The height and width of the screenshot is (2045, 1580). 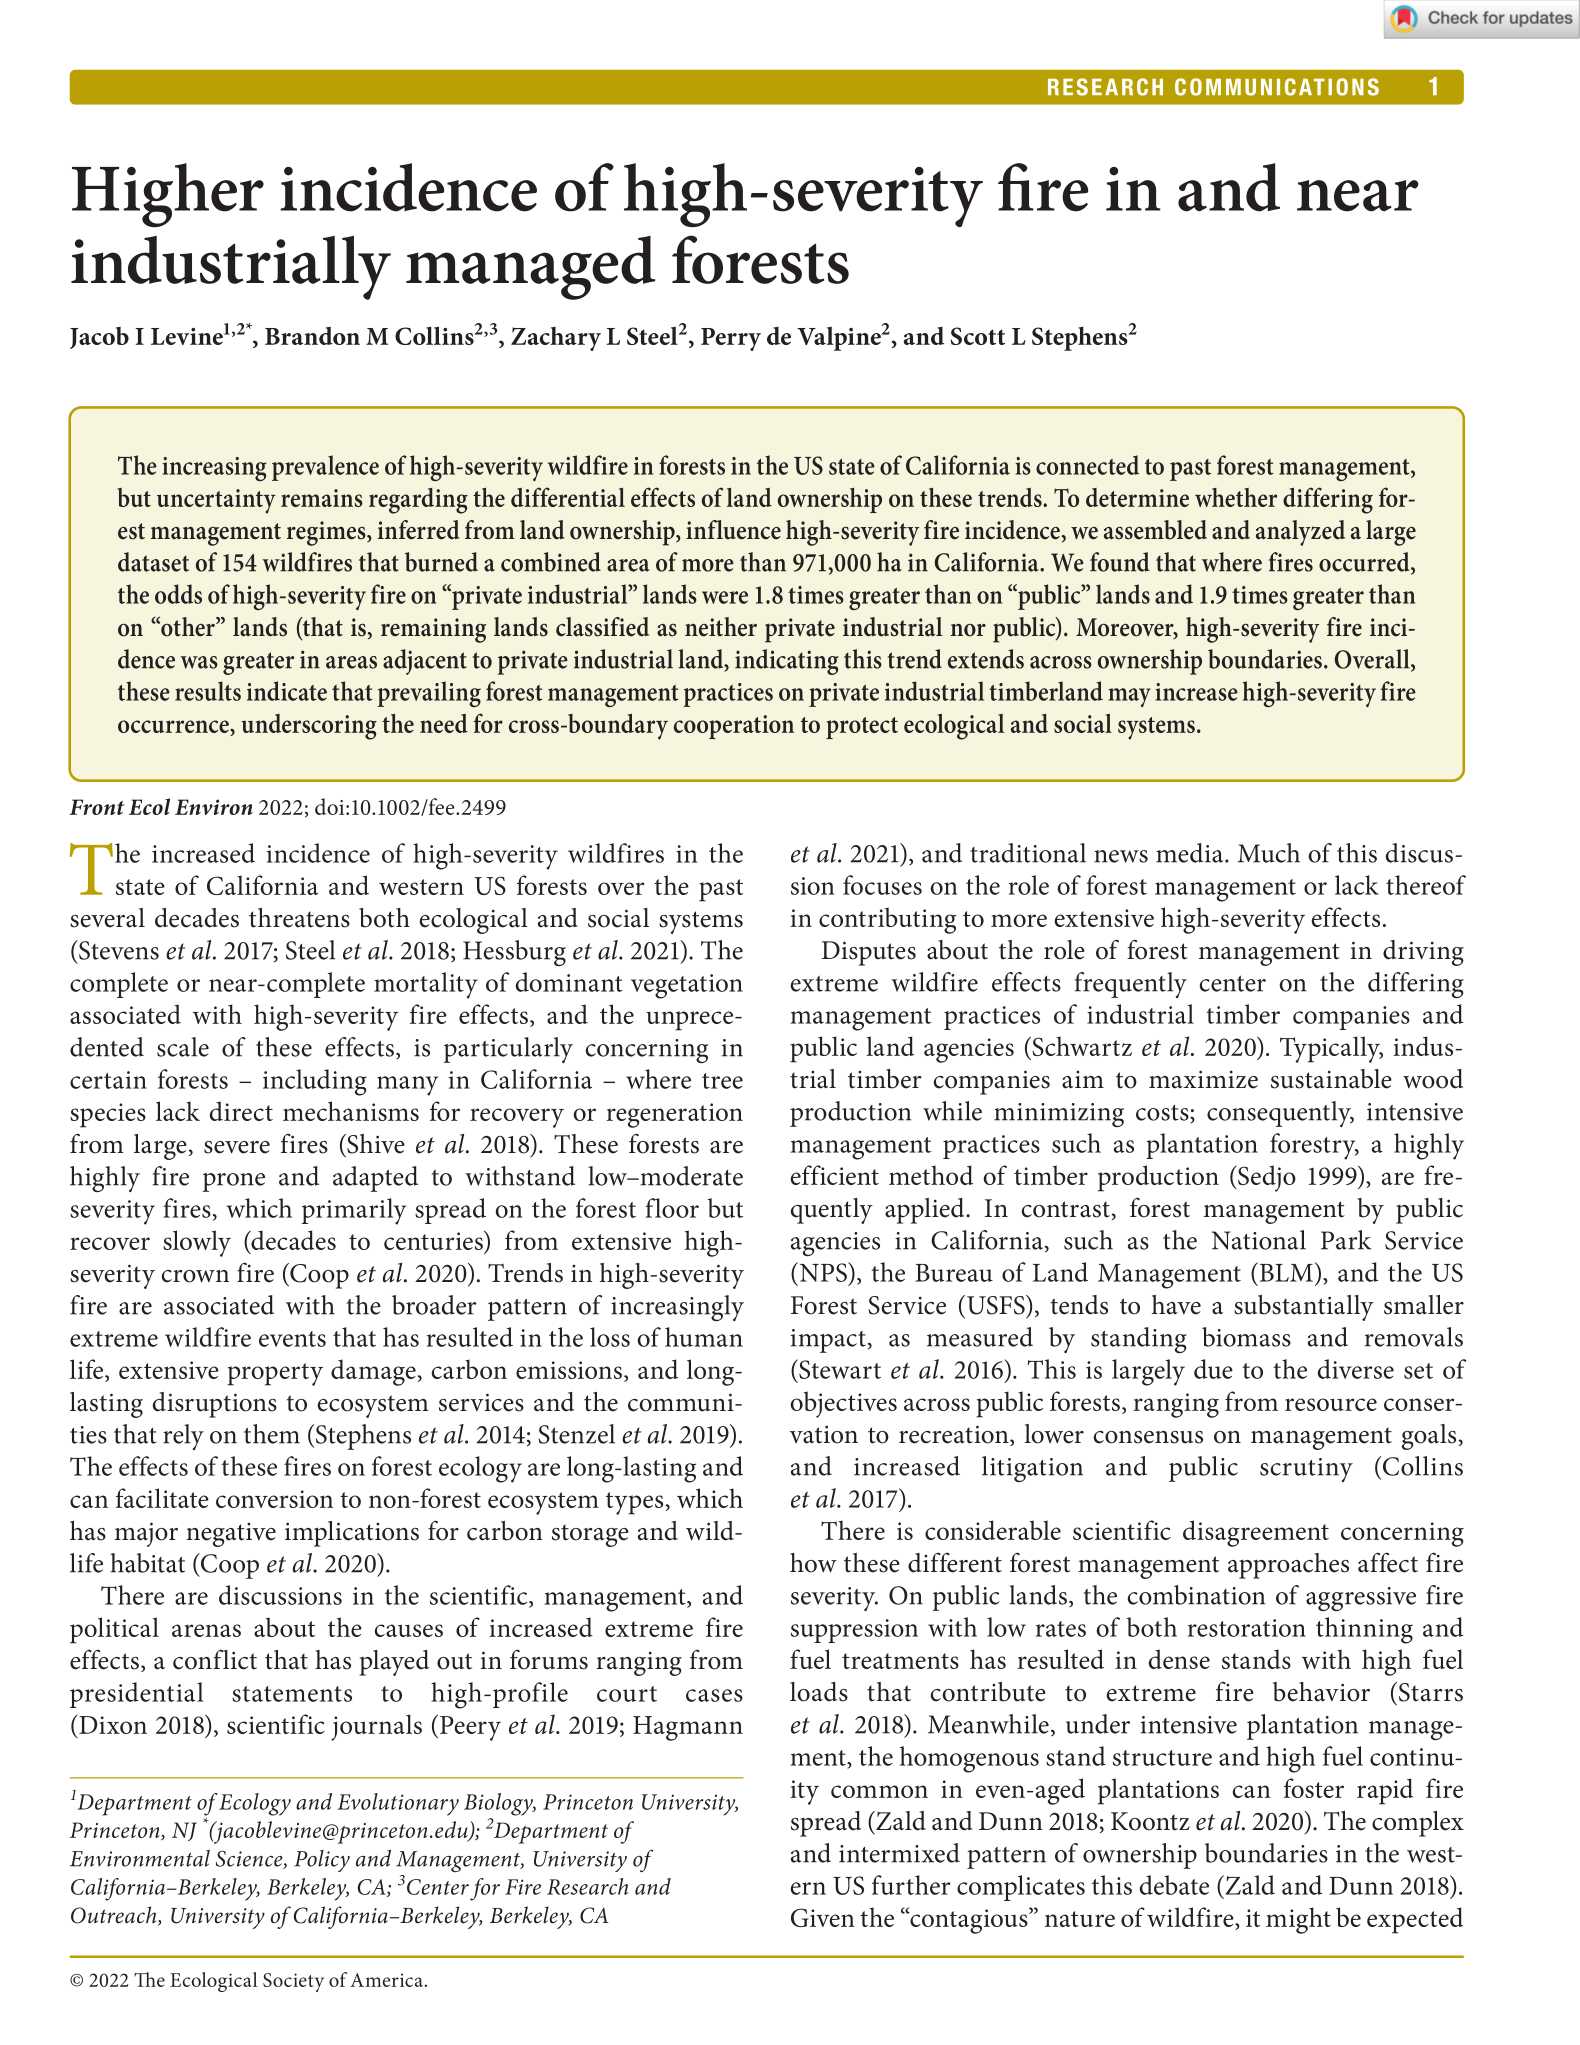 What do you see at coordinates (312, 336) in the screenshot?
I see `Brandon` at bounding box center [312, 336].
